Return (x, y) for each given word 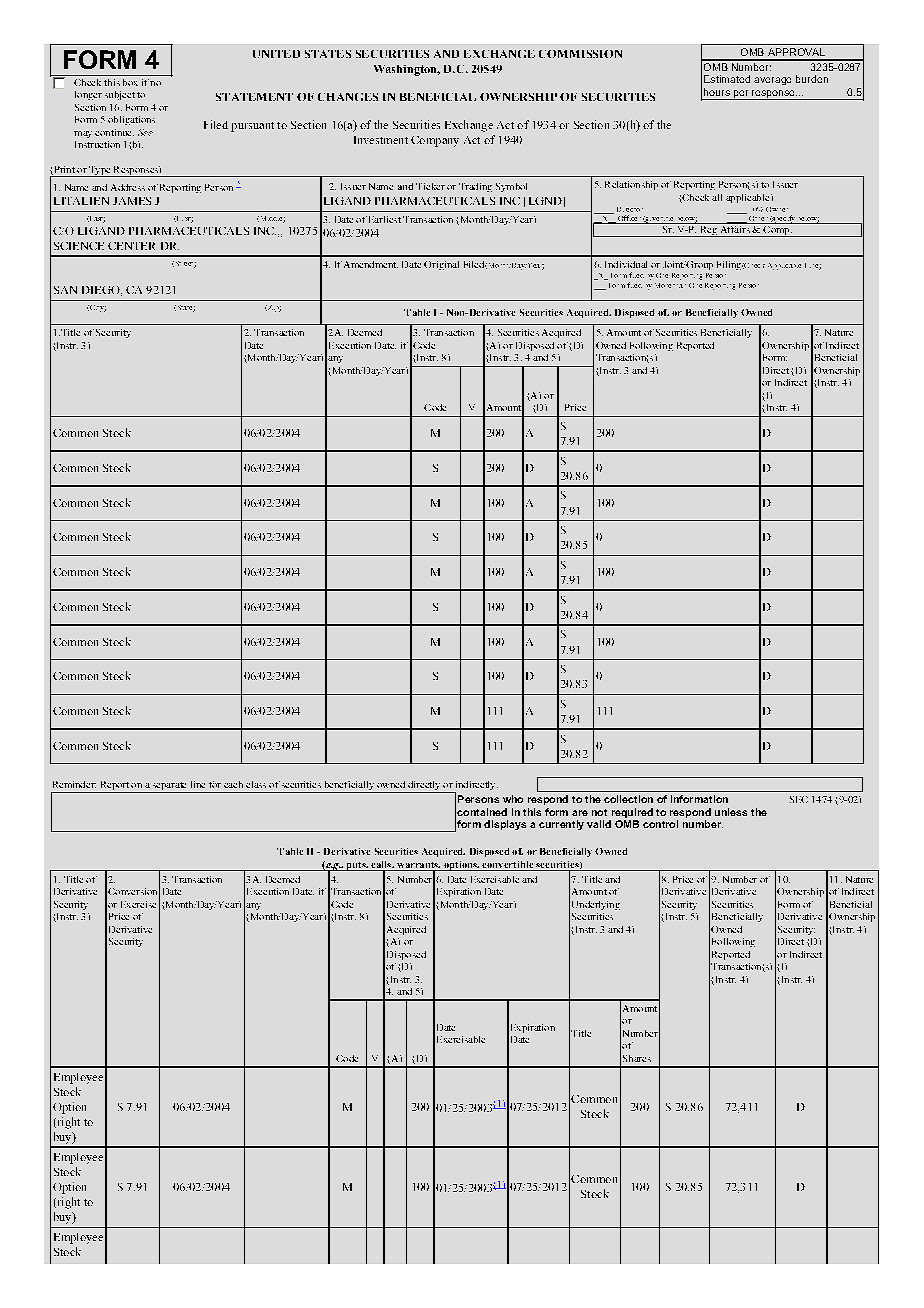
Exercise (138, 904)
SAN (65, 290)
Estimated (727, 79)
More (663, 285)
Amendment (371, 264)
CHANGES (348, 97)
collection (628, 799)
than (679, 286)
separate (170, 787)
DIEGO (102, 291)
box (130, 82)
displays (505, 825)
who (513, 799)
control (660, 824)
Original (441, 265)
